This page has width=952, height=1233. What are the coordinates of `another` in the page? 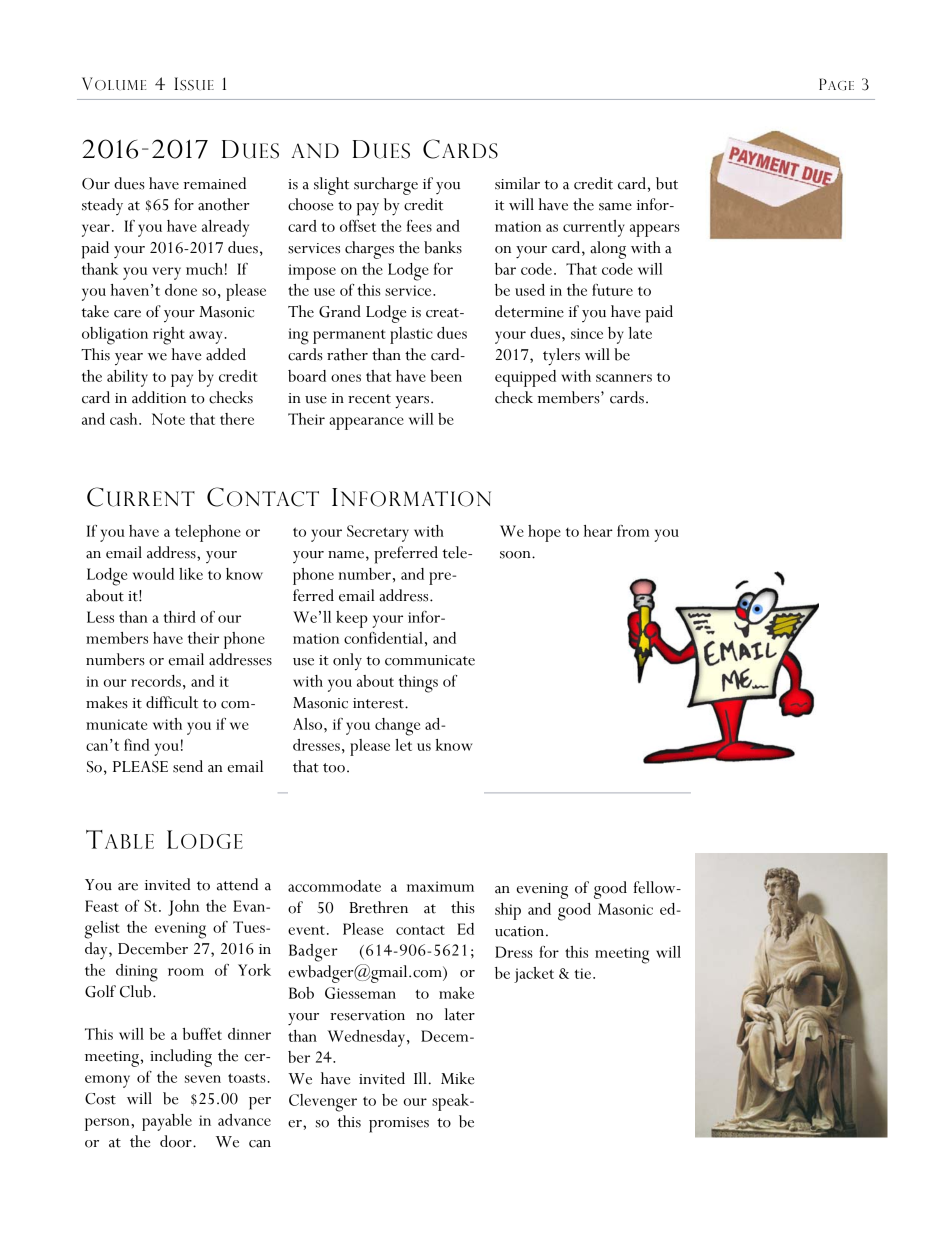 It's located at (224, 204).
